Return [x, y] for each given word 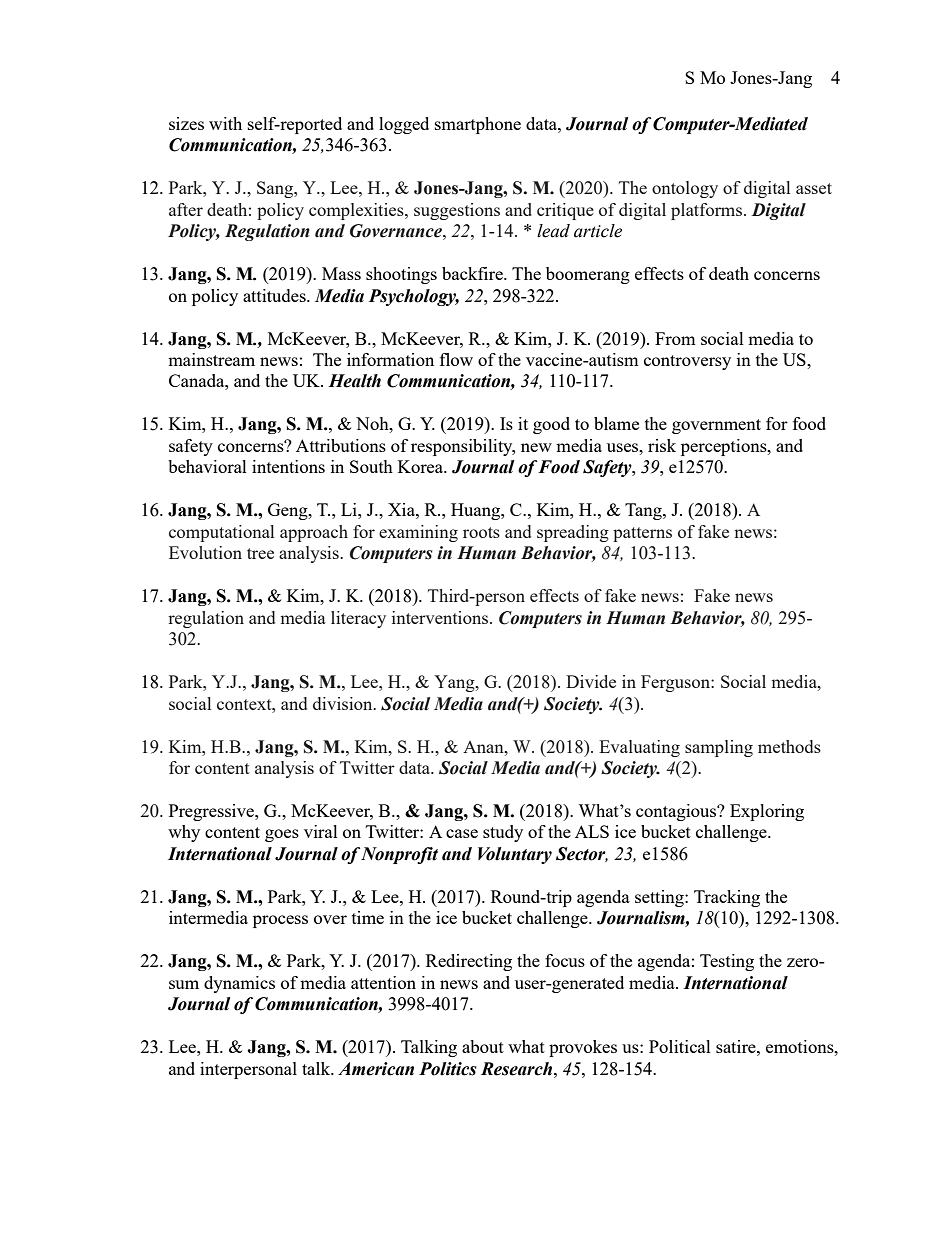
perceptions [725, 447]
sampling [719, 748]
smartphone [478, 125]
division [344, 703]
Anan [484, 747]
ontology [685, 189]
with [225, 123]
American [376, 1069]
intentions [288, 466]
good [551, 425]
